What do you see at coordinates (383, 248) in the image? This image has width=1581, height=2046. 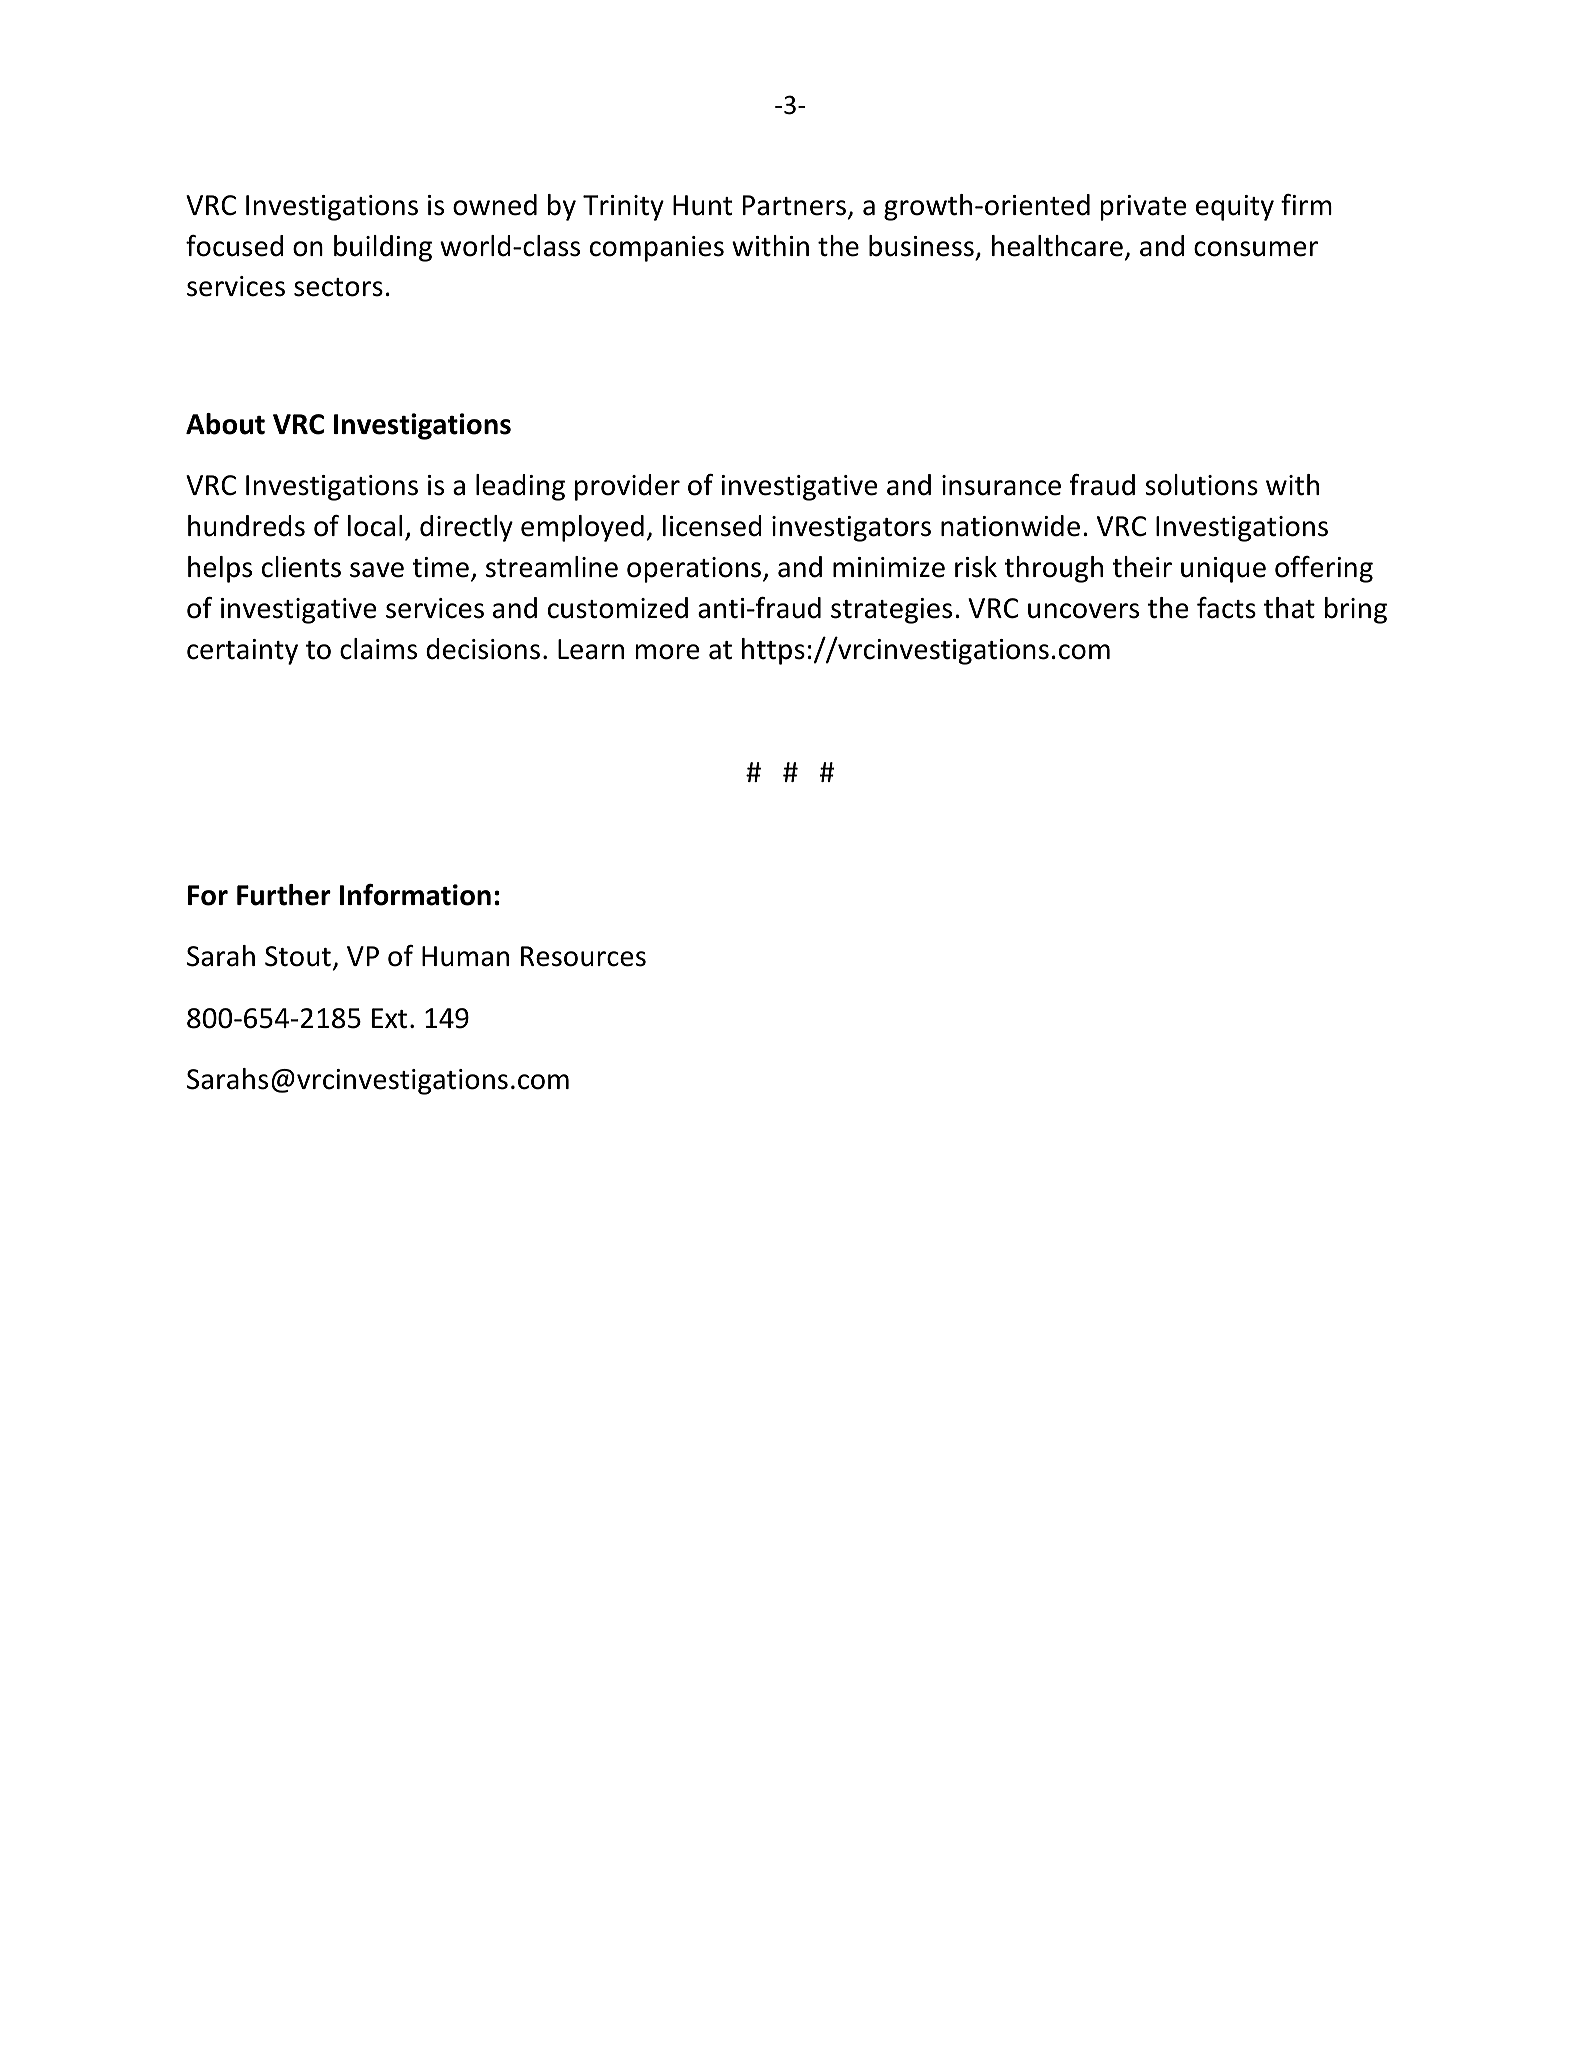 I see `building` at bounding box center [383, 248].
